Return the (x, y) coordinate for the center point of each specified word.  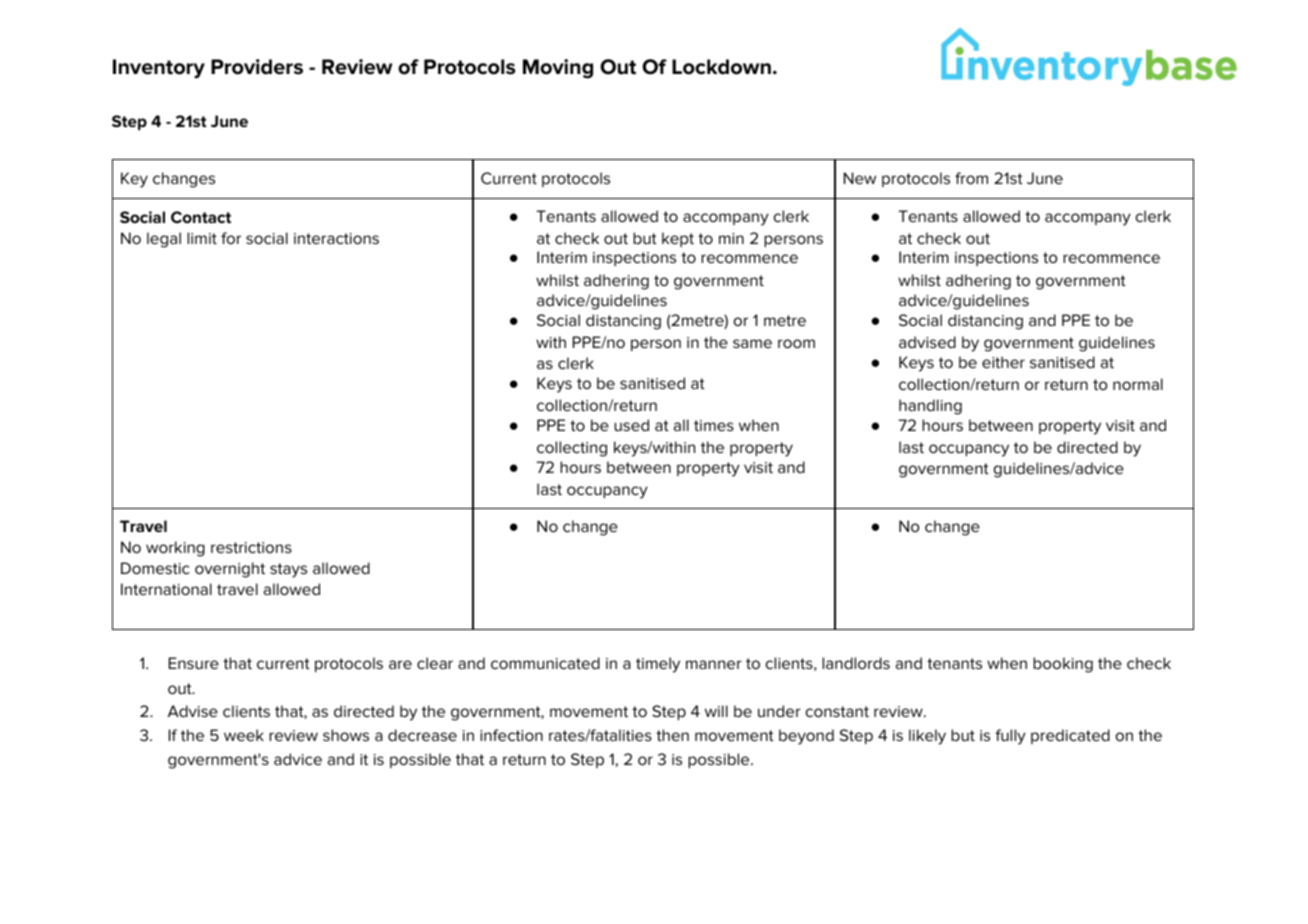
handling (930, 407)
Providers (257, 67)
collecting (572, 449)
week (244, 735)
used (631, 425)
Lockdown (721, 67)
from (971, 178)
